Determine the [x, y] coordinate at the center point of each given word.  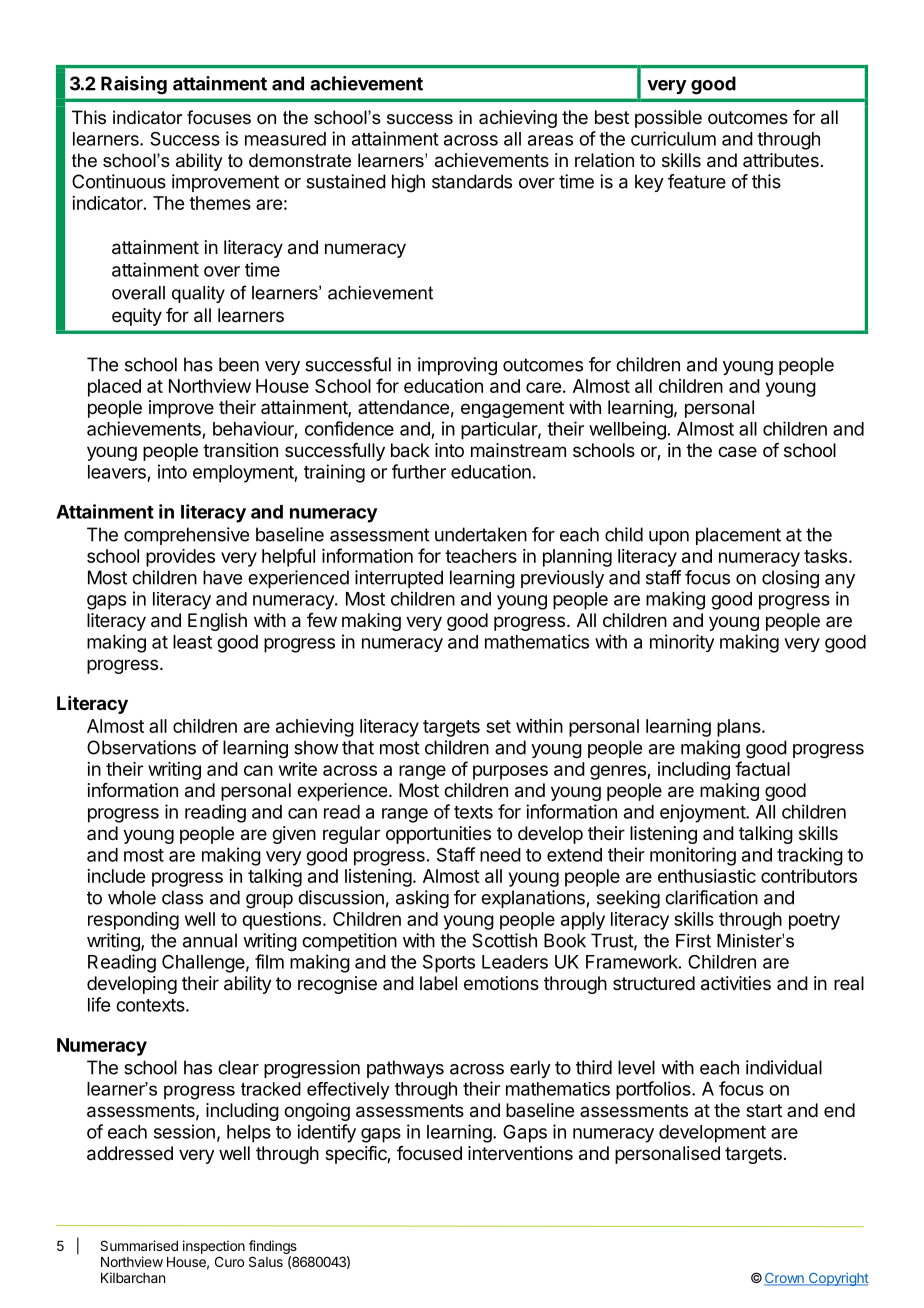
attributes [781, 160]
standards [472, 181]
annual [210, 940]
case [737, 452]
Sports [449, 963]
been [239, 364]
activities [736, 983]
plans [740, 728]
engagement [512, 409]
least [192, 642]
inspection [214, 1247]
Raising [134, 85]
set [498, 726]
